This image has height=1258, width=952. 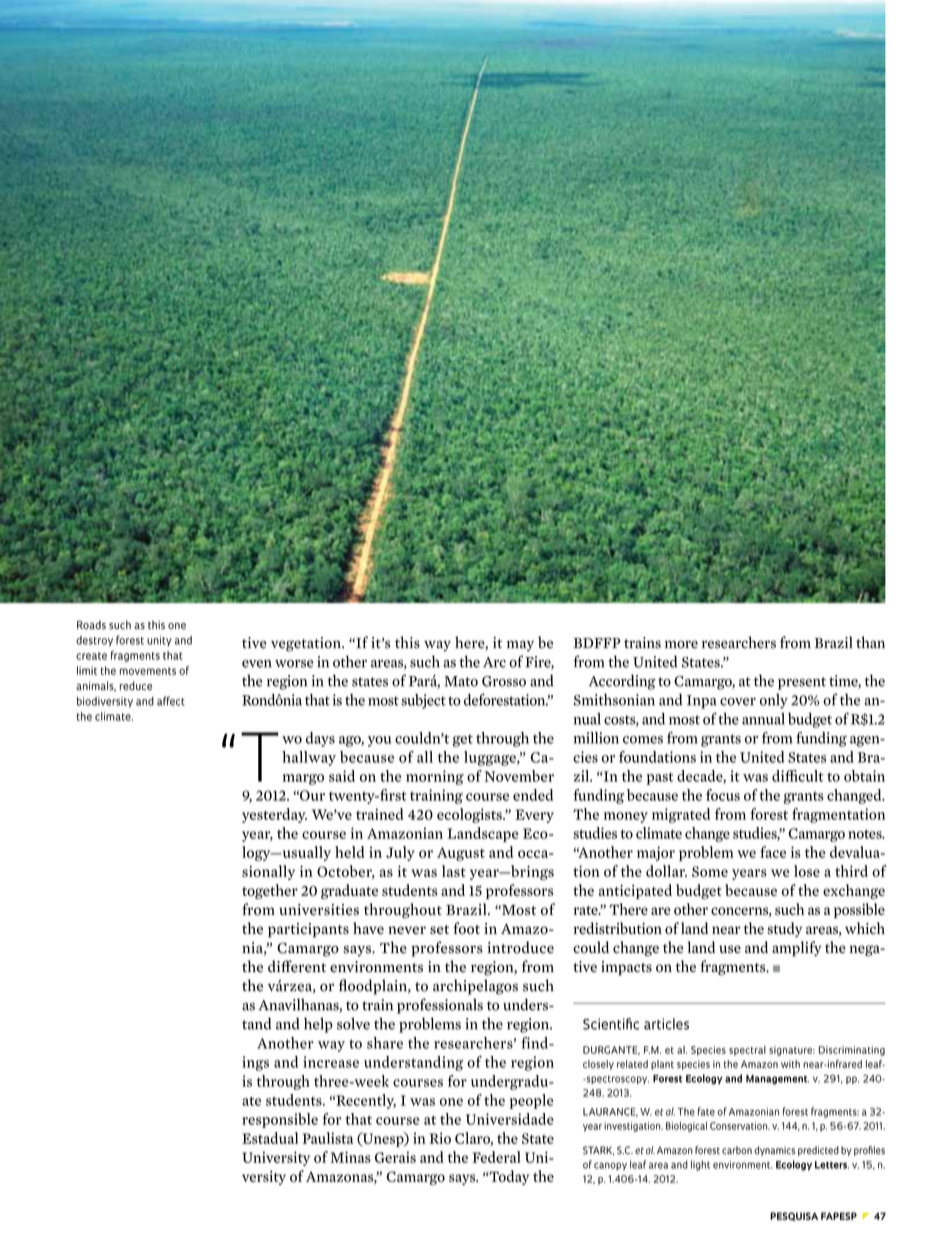 I want to click on responsible, so click(x=280, y=1120).
